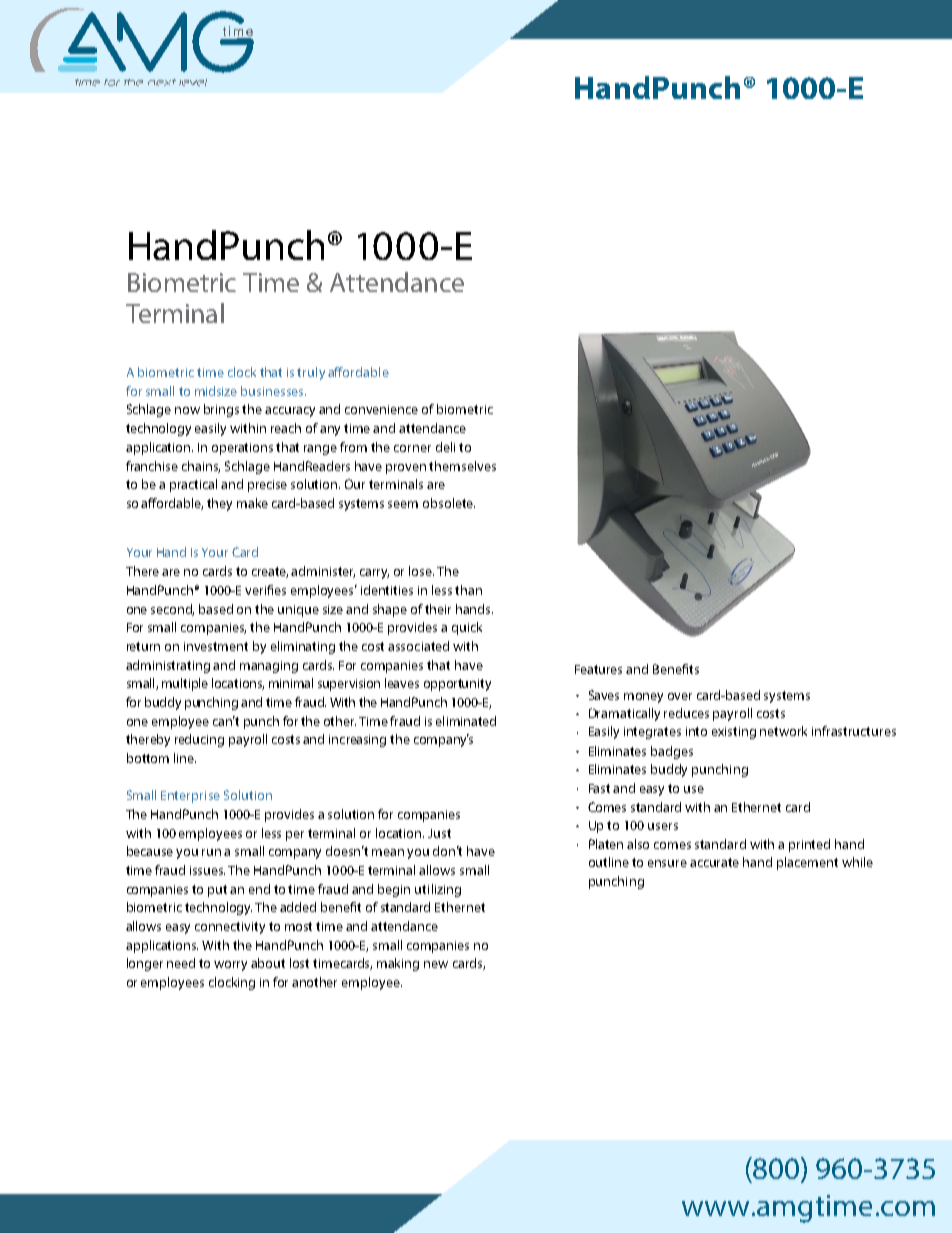  What do you see at coordinates (436, 964) in the screenshot?
I see `new` at bounding box center [436, 964].
